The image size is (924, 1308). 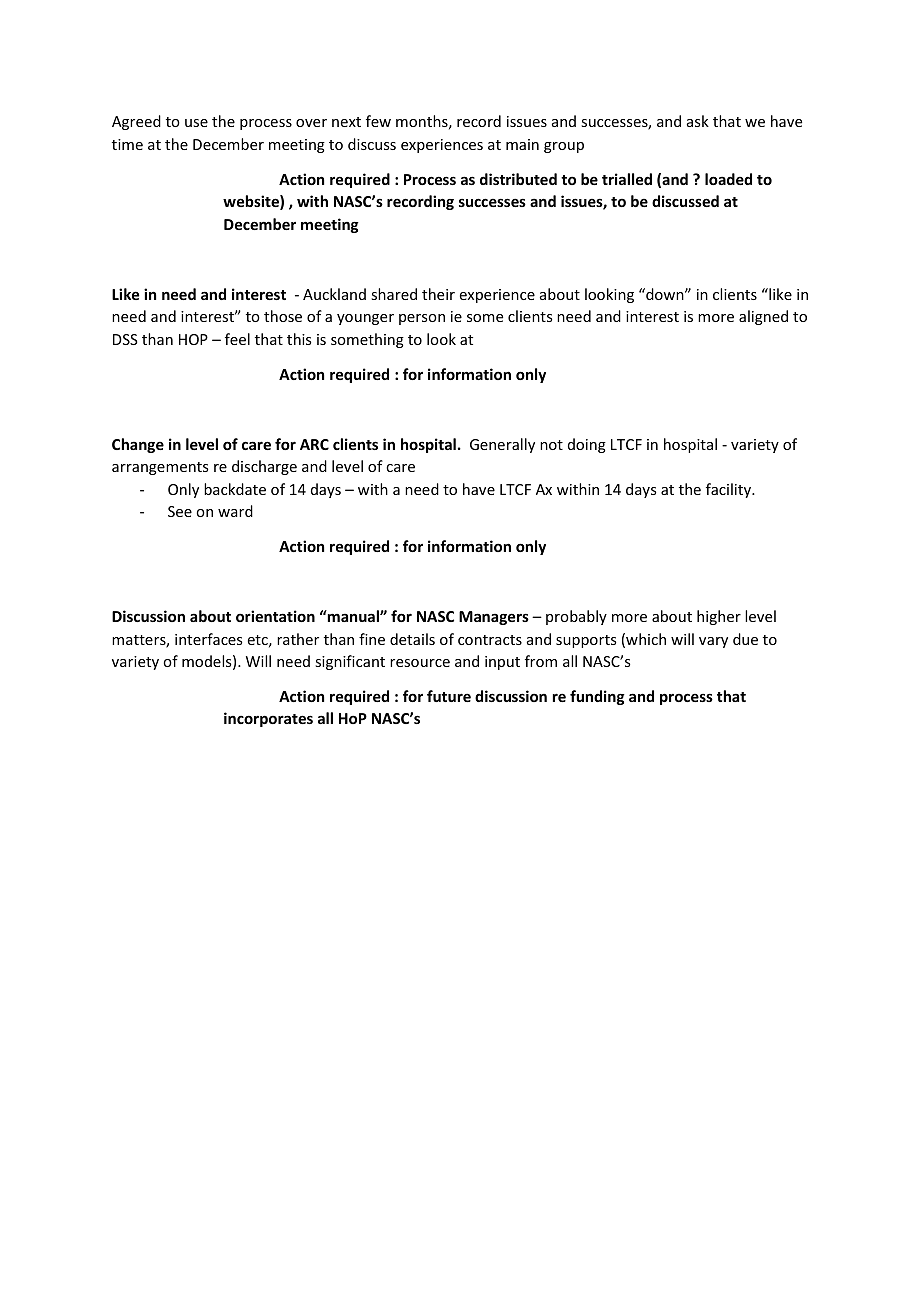 What do you see at coordinates (597, 697) in the screenshot?
I see `funding` at bounding box center [597, 697].
